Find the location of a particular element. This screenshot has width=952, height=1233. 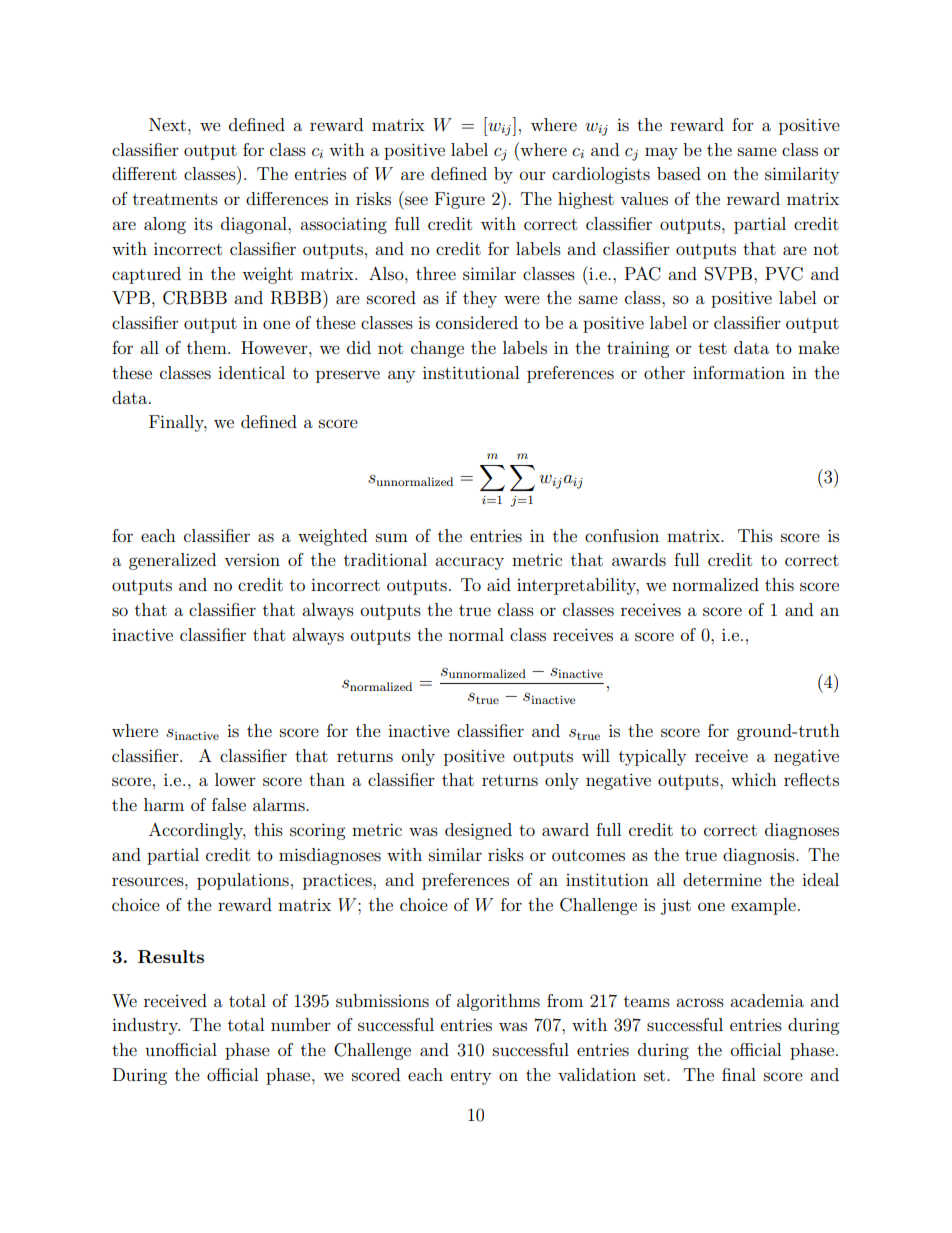

based is located at coordinates (679, 173).
